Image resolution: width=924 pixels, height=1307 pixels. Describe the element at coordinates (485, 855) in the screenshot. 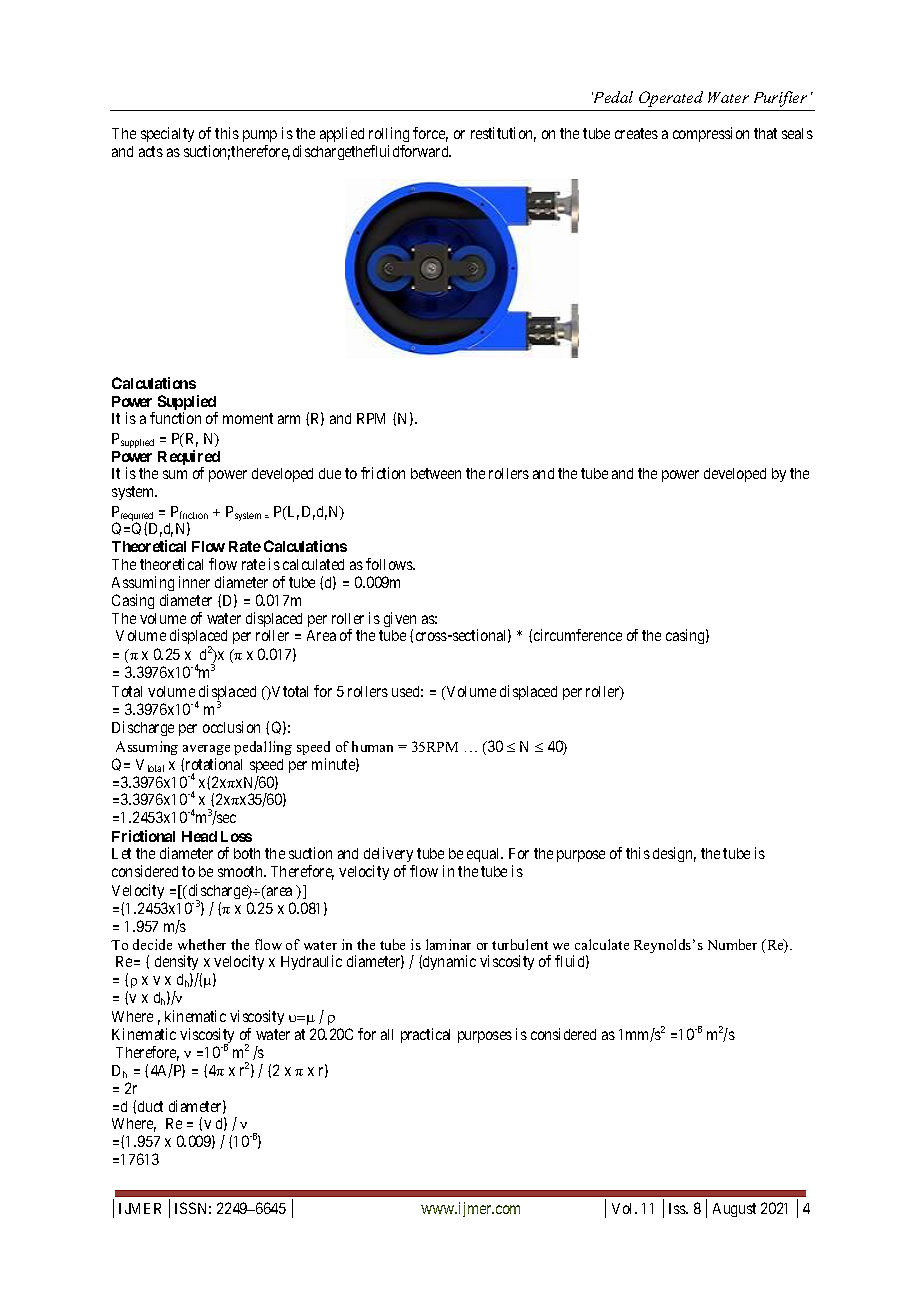

I see `equal` at that location.
